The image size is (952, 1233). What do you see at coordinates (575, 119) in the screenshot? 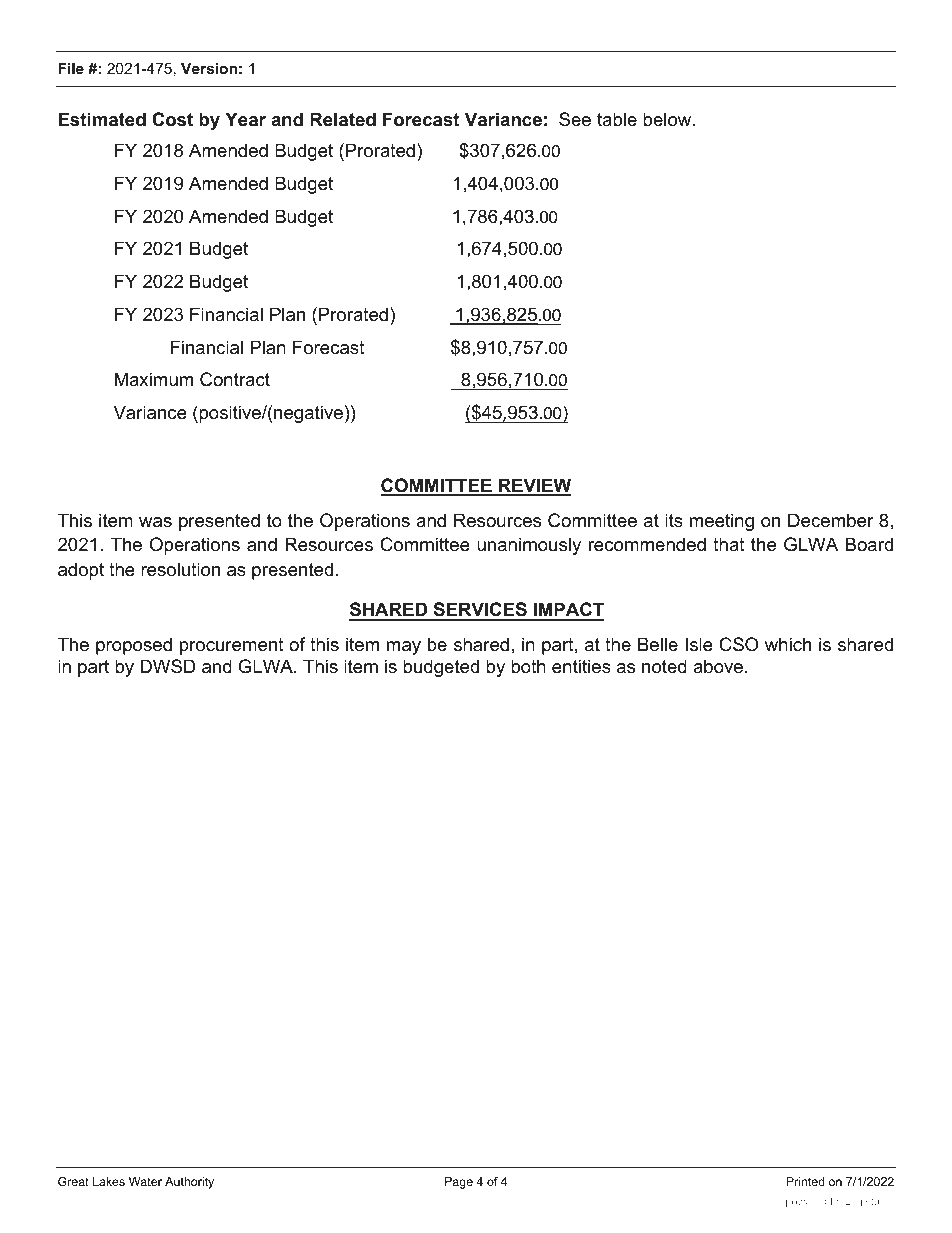
I see `See` at bounding box center [575, 119].
